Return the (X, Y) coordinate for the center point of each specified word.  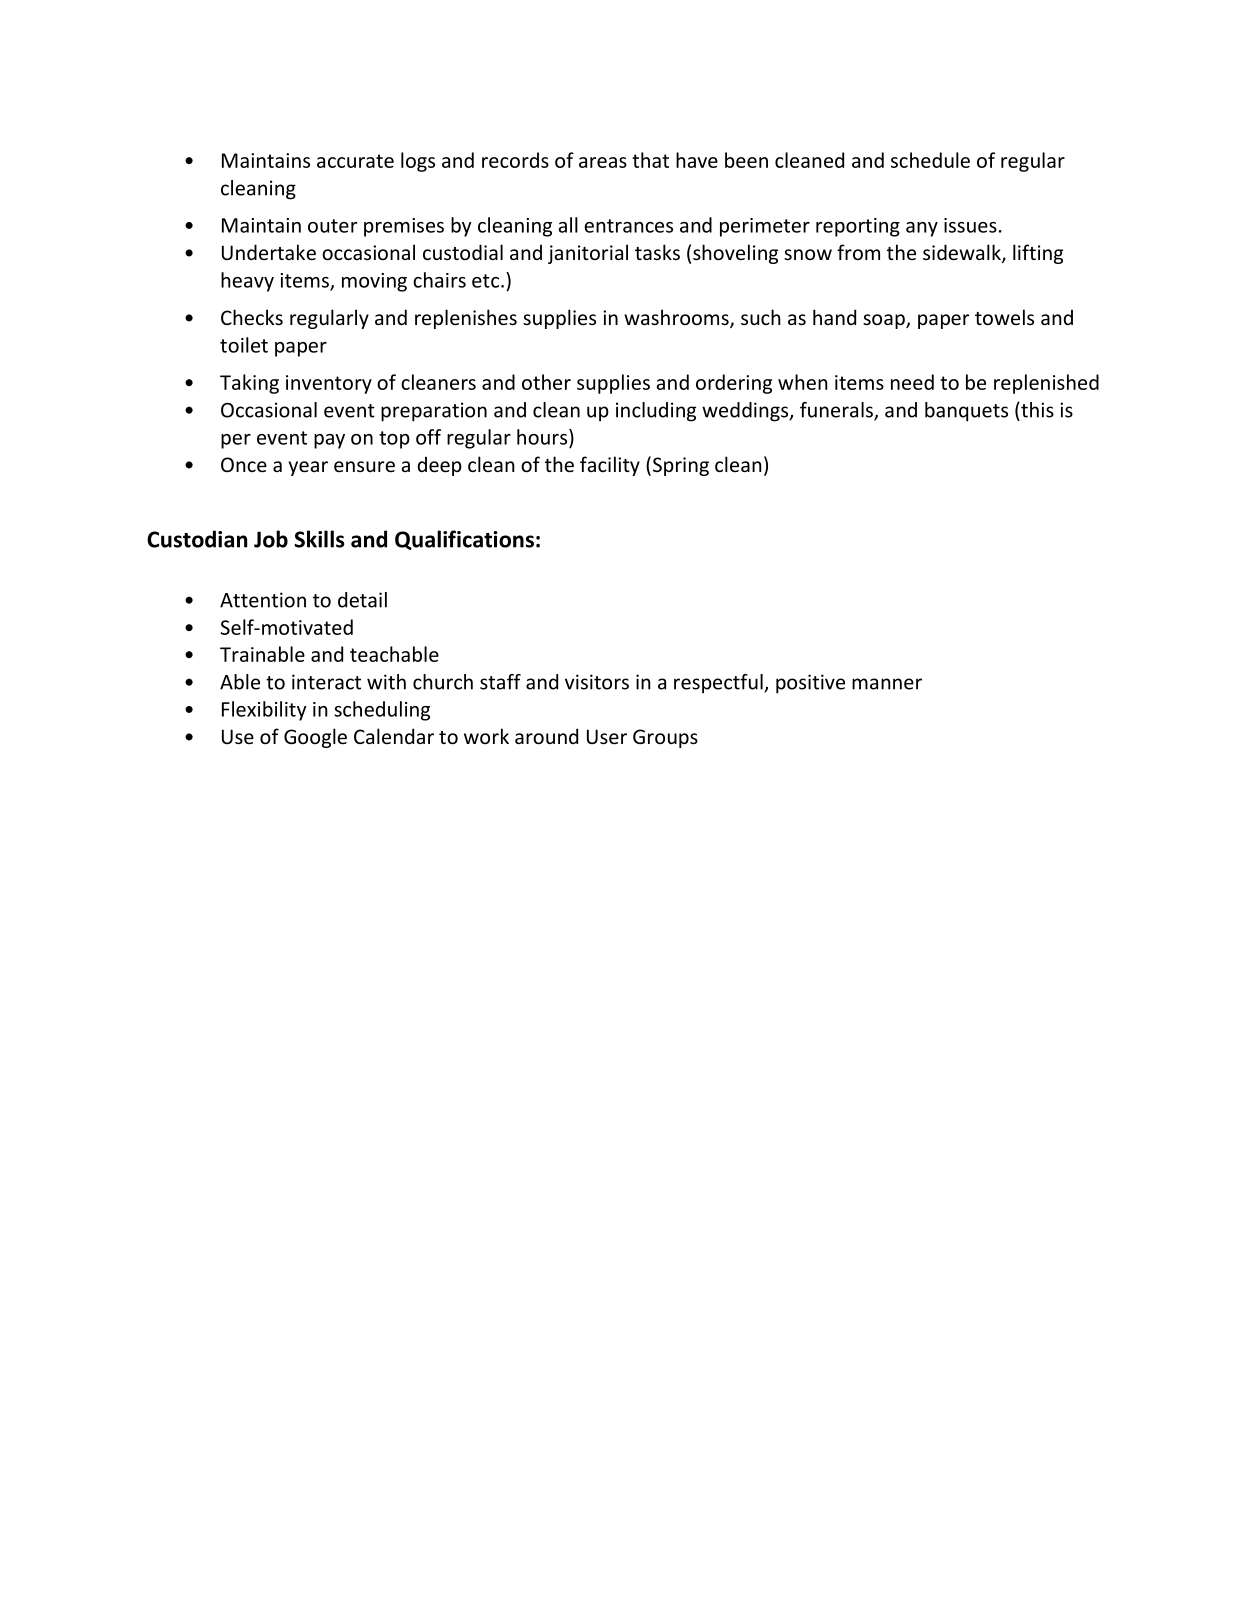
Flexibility (264, 711)
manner (887, 684)
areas (603, 162)
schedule (930, 160)
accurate (355, 161)
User (607, 736)
